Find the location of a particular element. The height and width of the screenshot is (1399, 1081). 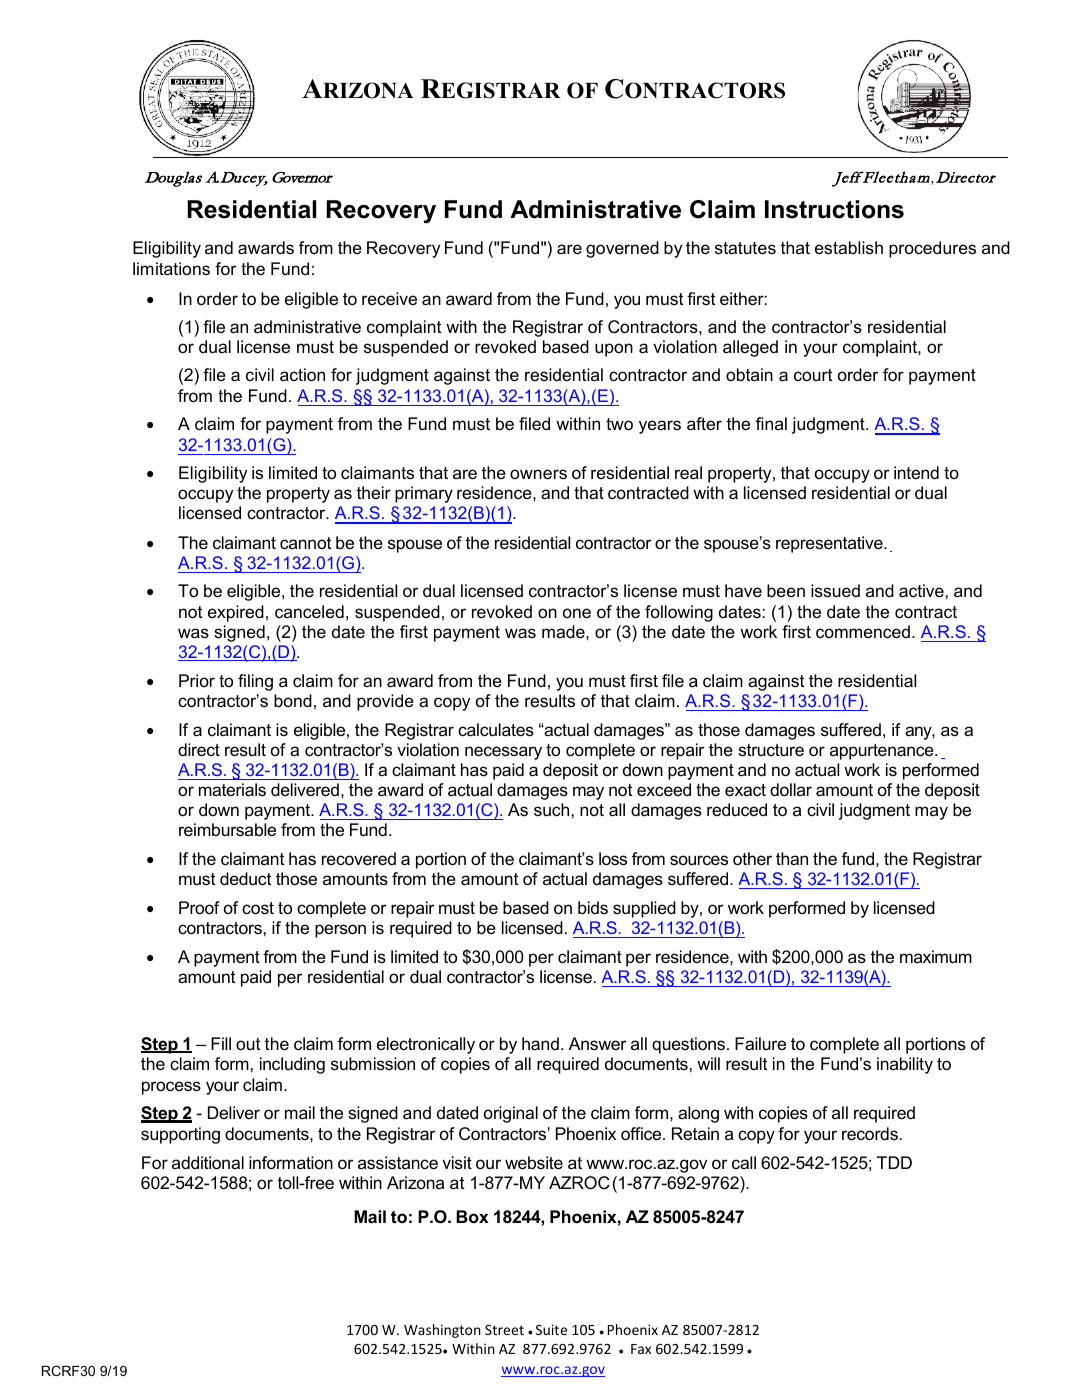

limitations is located at coordinates (171, 269).
